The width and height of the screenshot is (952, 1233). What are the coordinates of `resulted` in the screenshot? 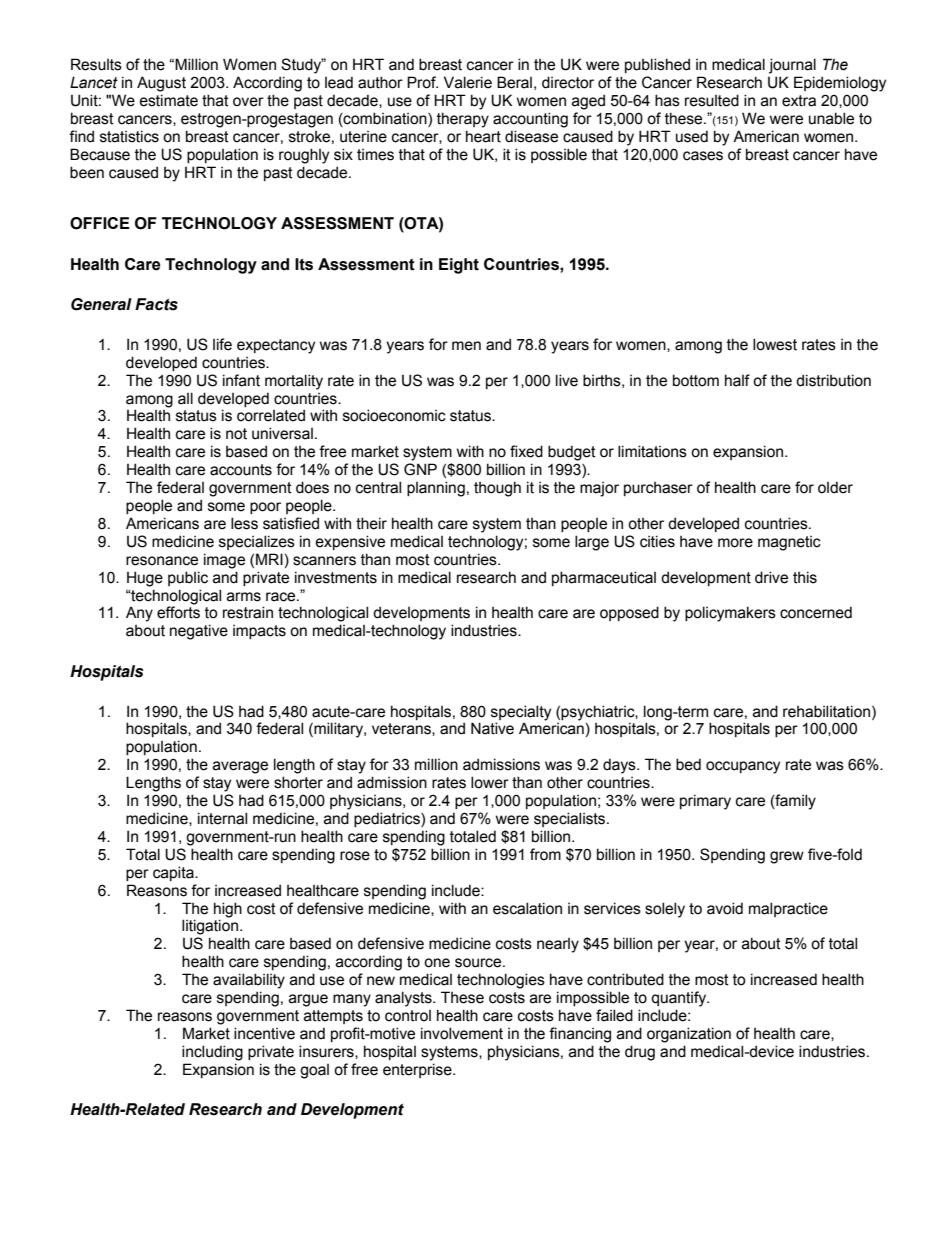 It's located at (712, 100).
